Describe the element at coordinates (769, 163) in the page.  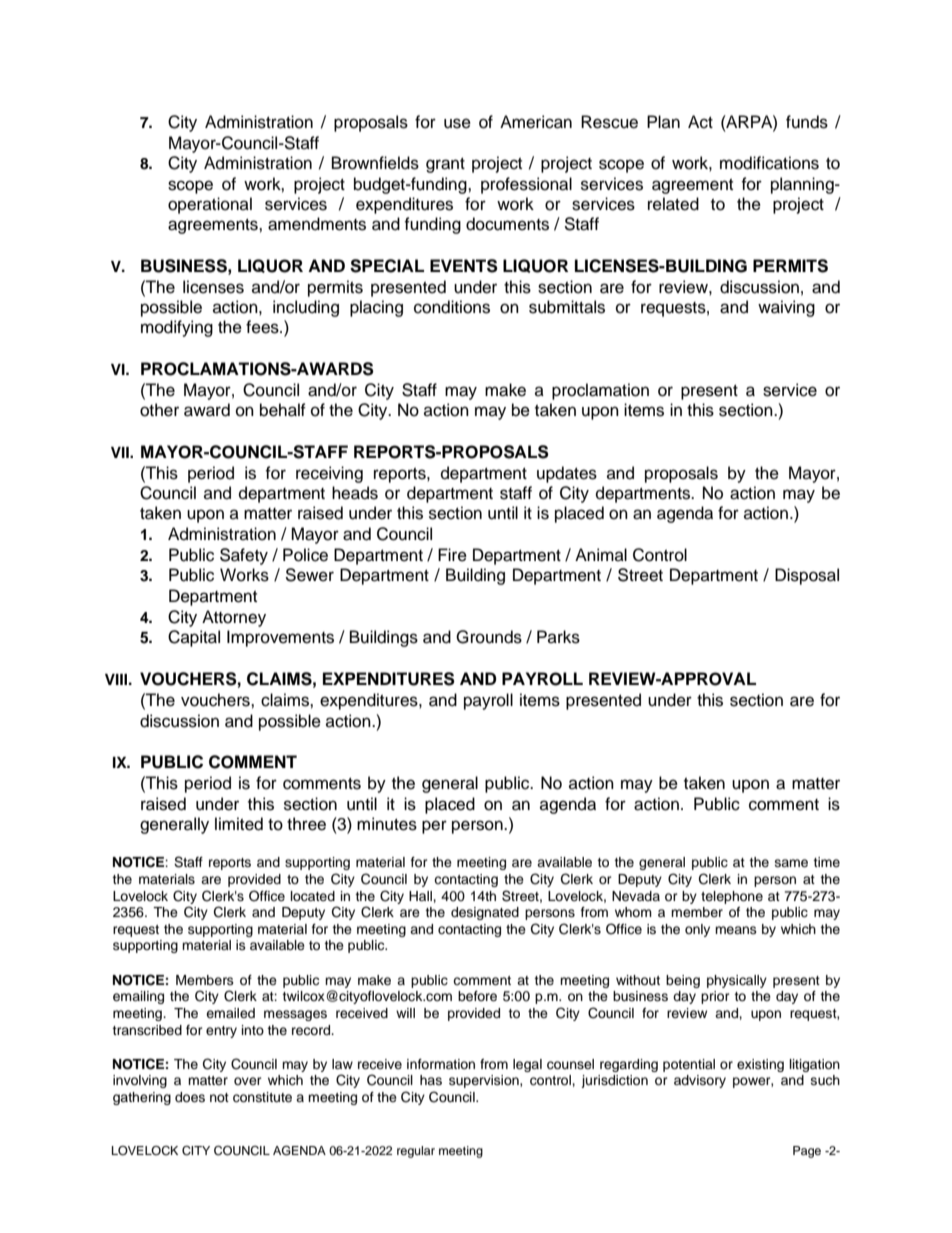
I see `modifications` at that location.
